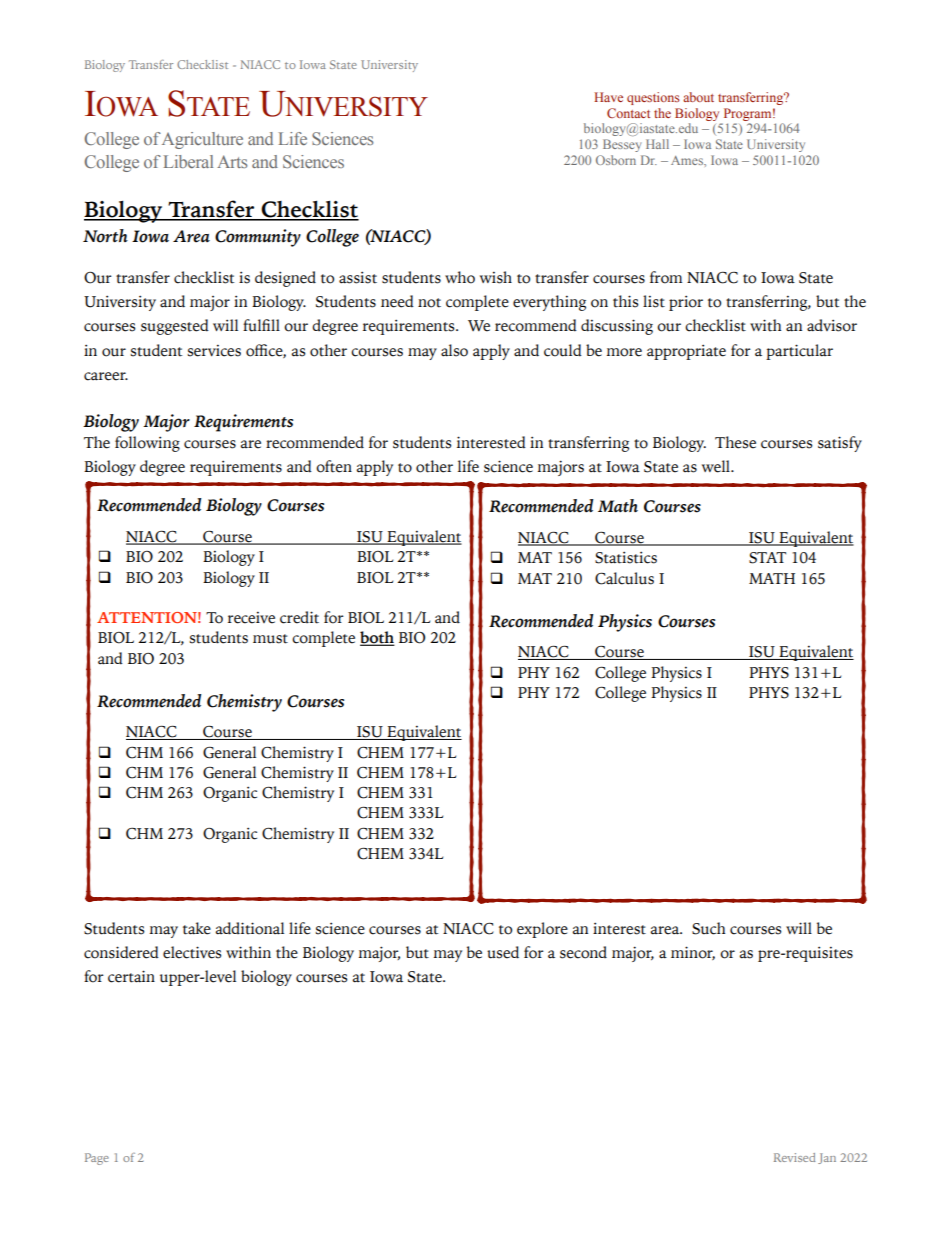 This screenshot has width=952, height=1233. I want to click on Have, so click(608, 97).
